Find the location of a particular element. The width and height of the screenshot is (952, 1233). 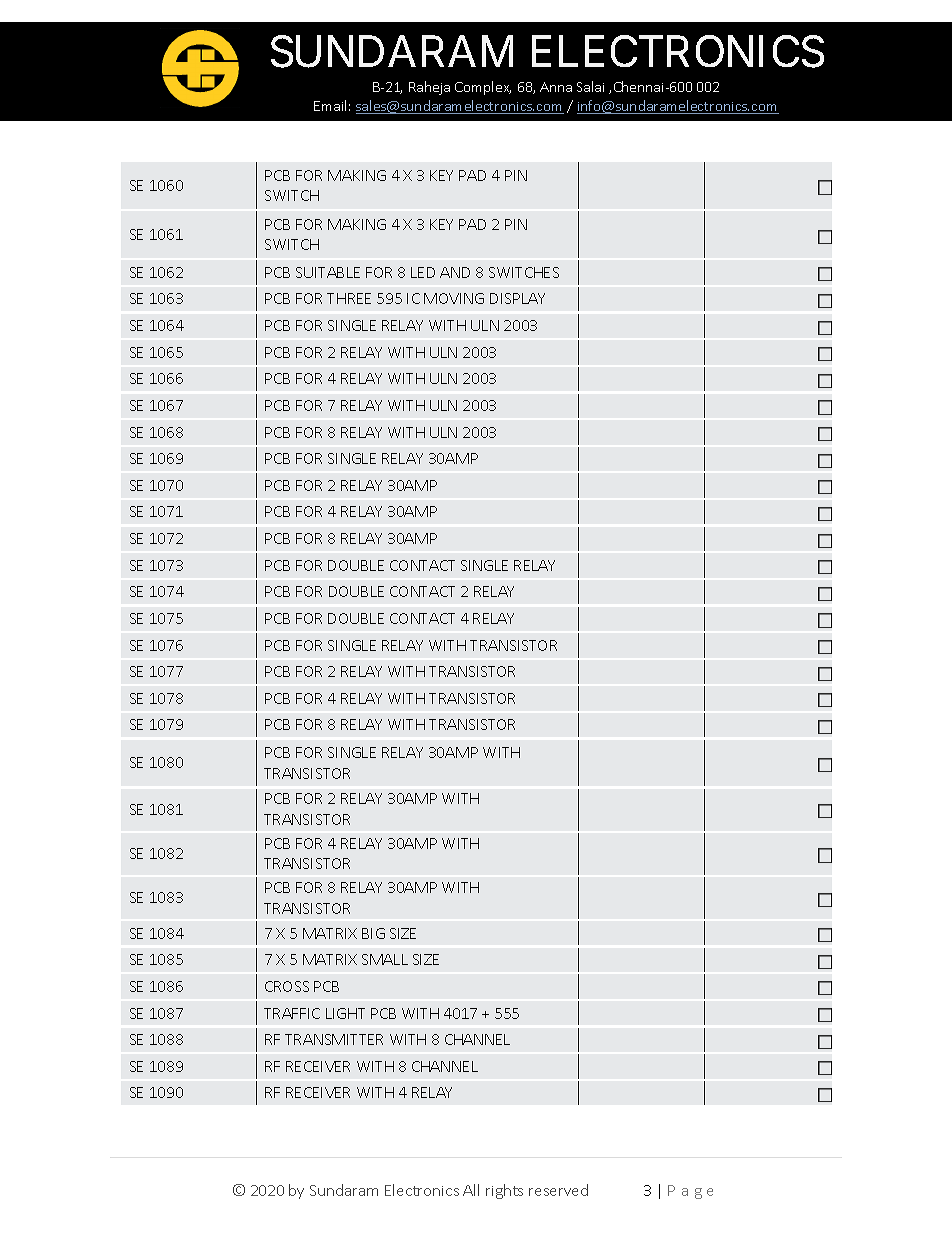

TRANSMITTER is located at coordinates (334, 1039).
